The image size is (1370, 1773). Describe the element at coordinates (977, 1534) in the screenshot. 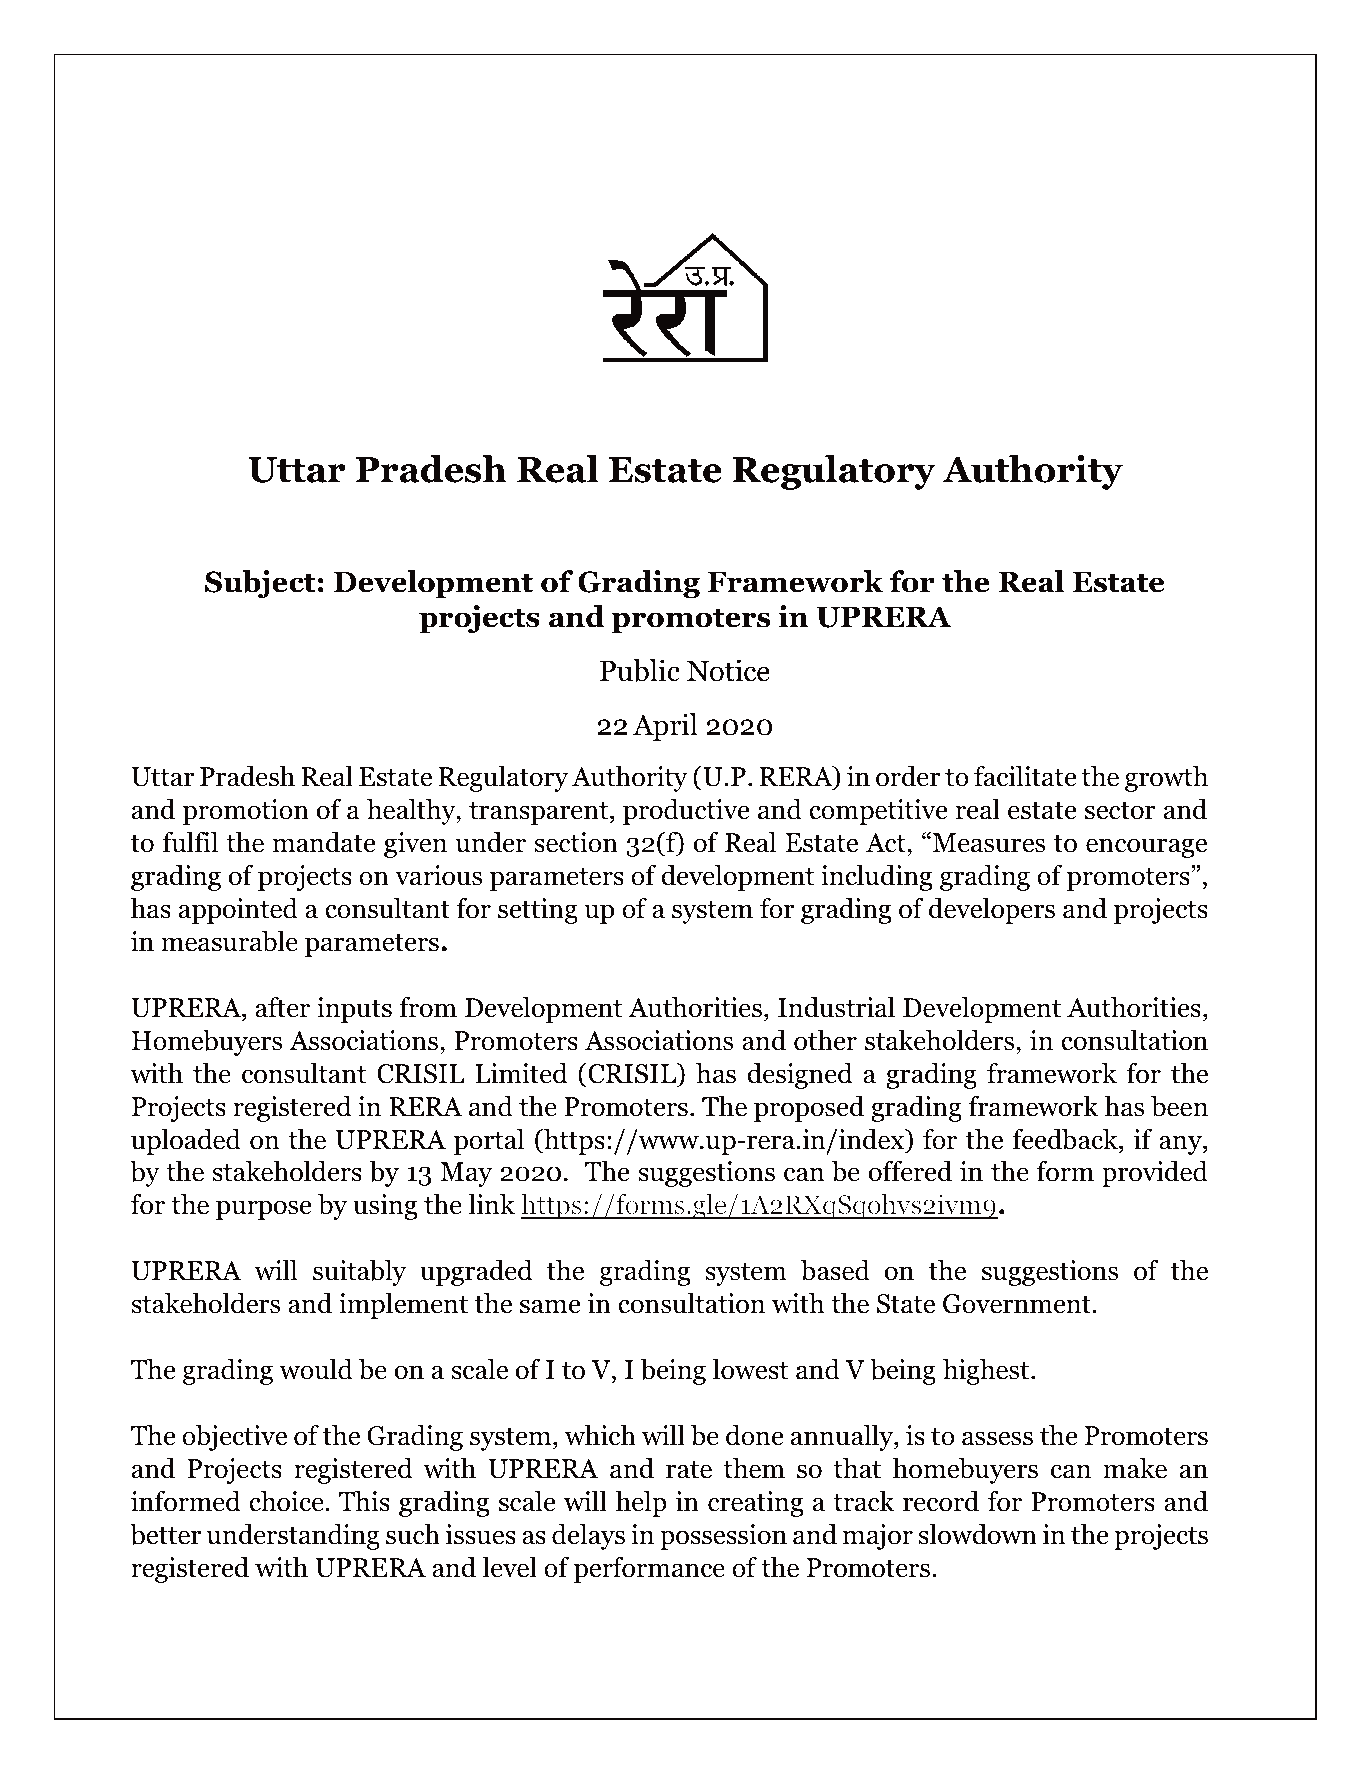

I see `slowdown` at that location.
